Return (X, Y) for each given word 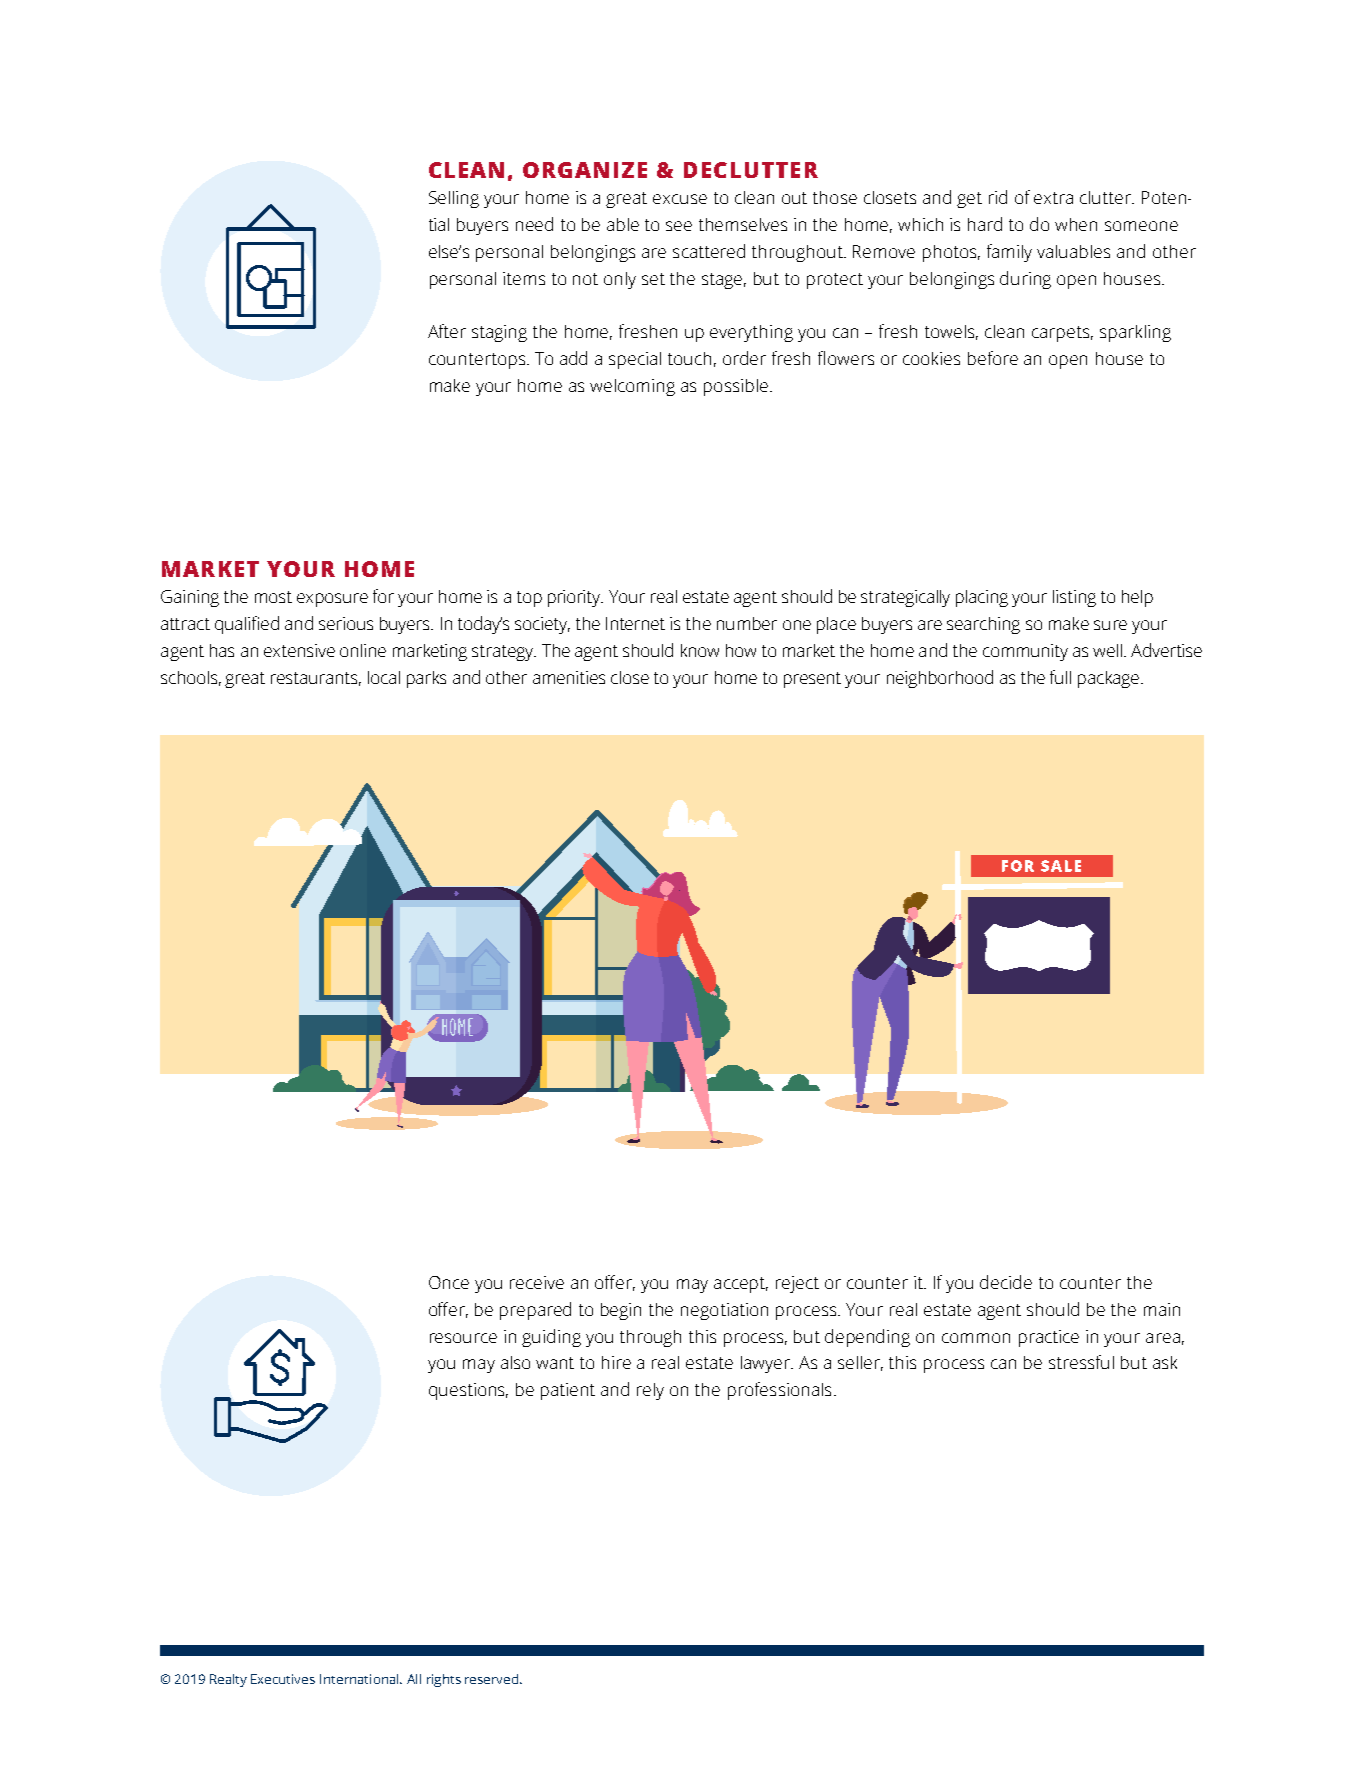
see (679, 226)
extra (1053, 198)
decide (1006, 1282)
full (1060, 677)
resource (463, 1338)
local (384, 677)
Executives (283, 1679)
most (273, 597)
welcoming (632, 387)
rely (650, 1391)
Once (449, 1282)
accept (741, 1285)
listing (1074, 598)
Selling (454, 199)
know (700, 650)
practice (1049, 1338)
